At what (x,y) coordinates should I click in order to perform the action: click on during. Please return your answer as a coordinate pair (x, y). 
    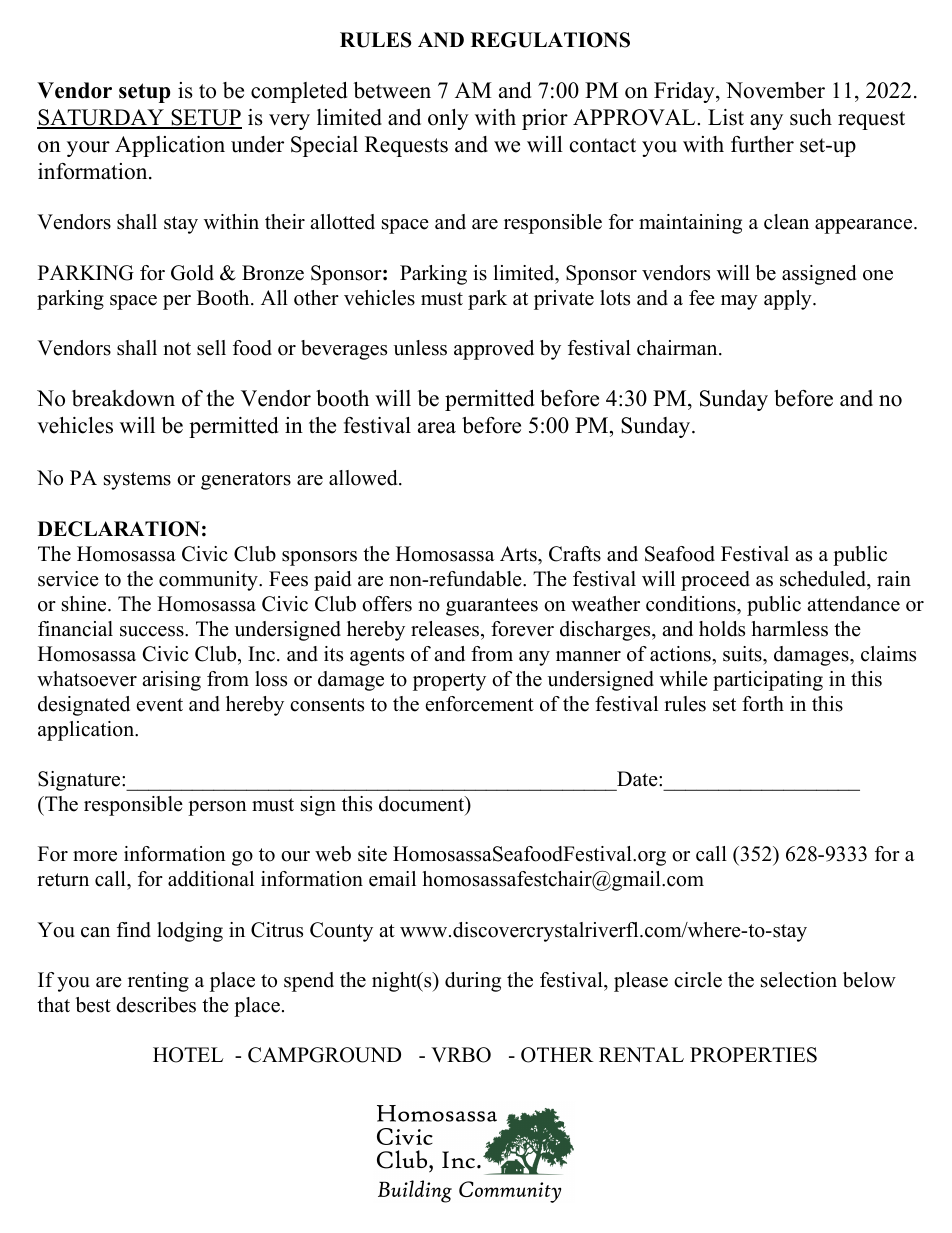
    Looking at the image, I should click on (473, 982).
